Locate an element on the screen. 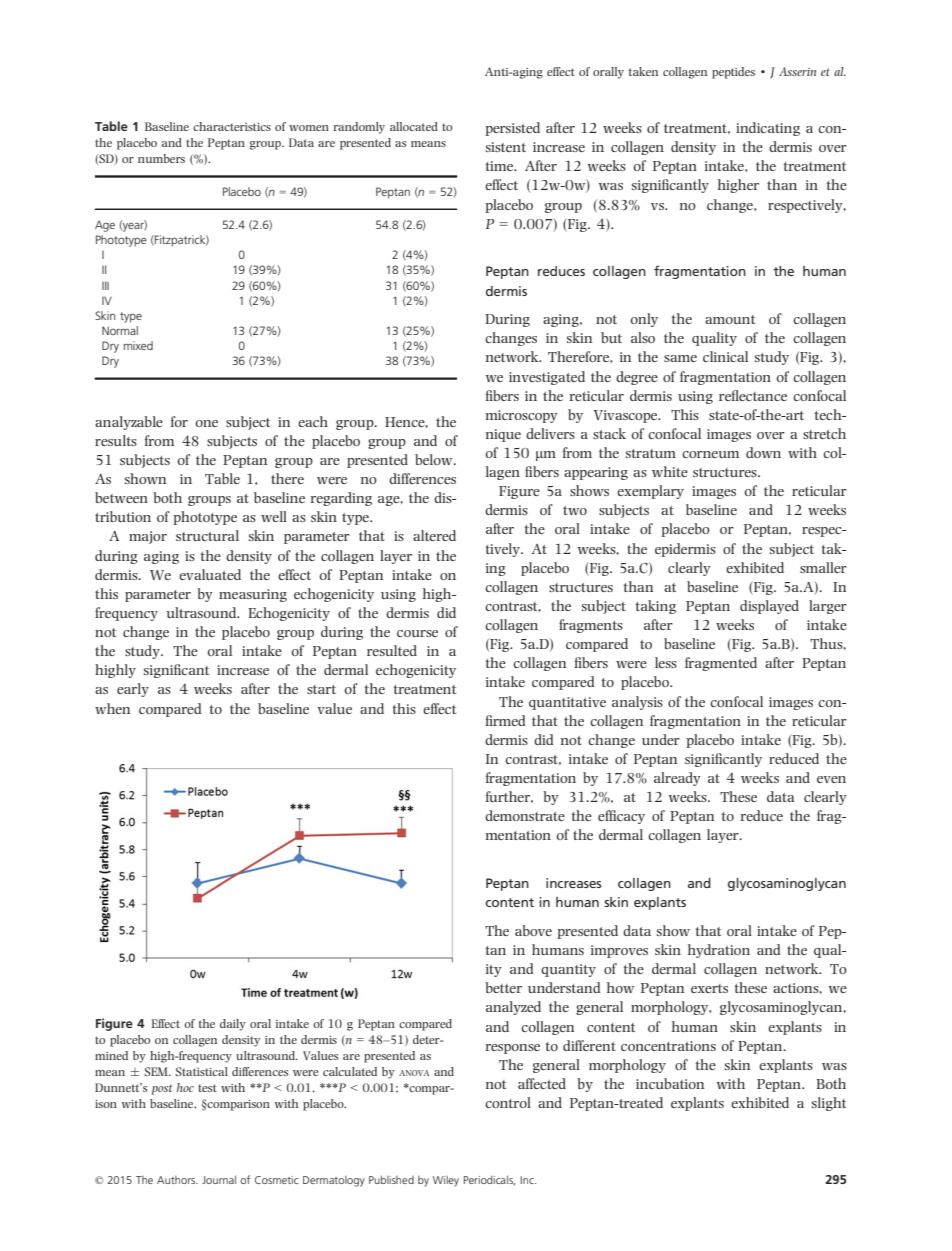 The width and height of the screenshot is (952, 1251). displayed is located at coordinates (769, 607).
